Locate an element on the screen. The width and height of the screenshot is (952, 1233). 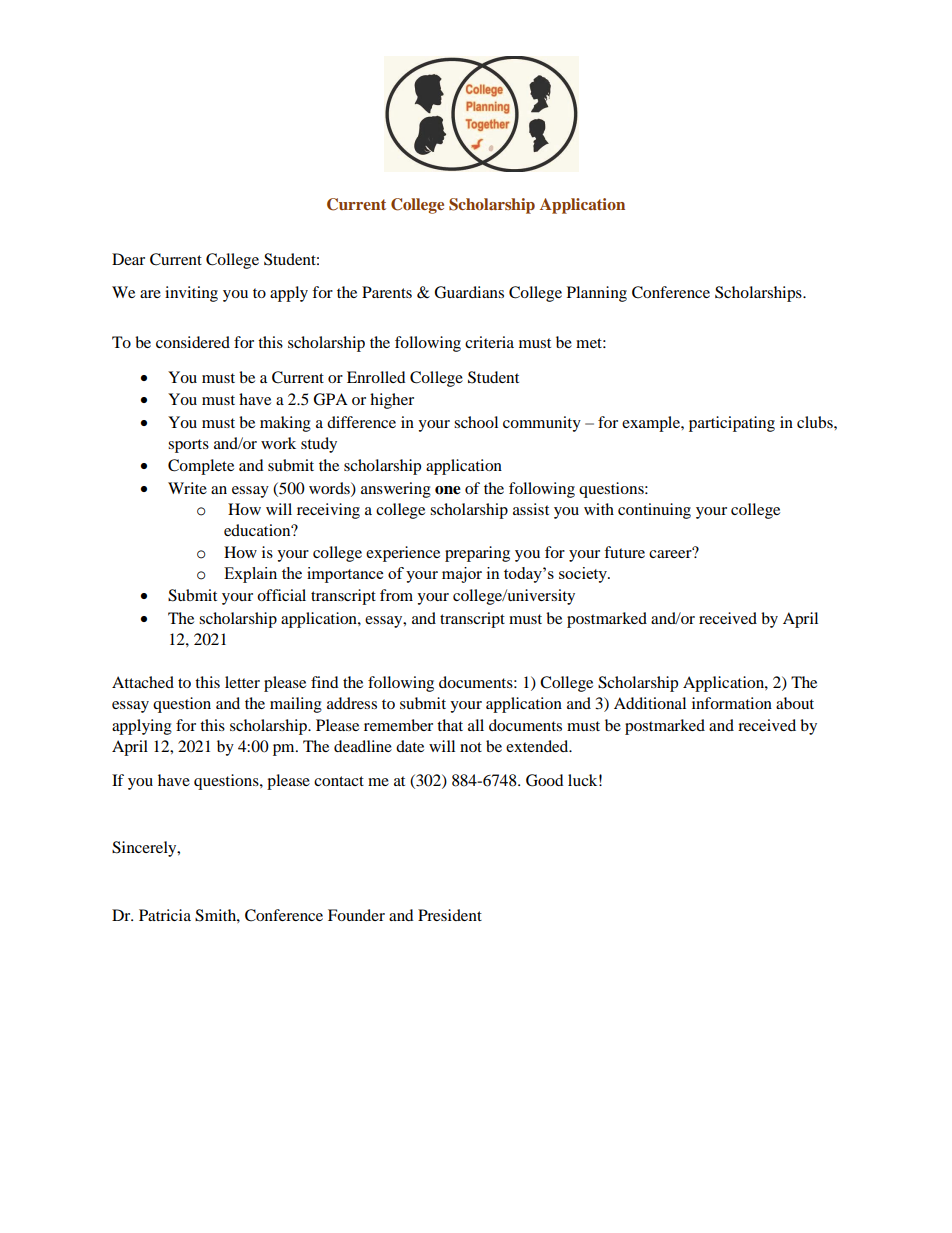
Write is located at coordinates (187, 488).
